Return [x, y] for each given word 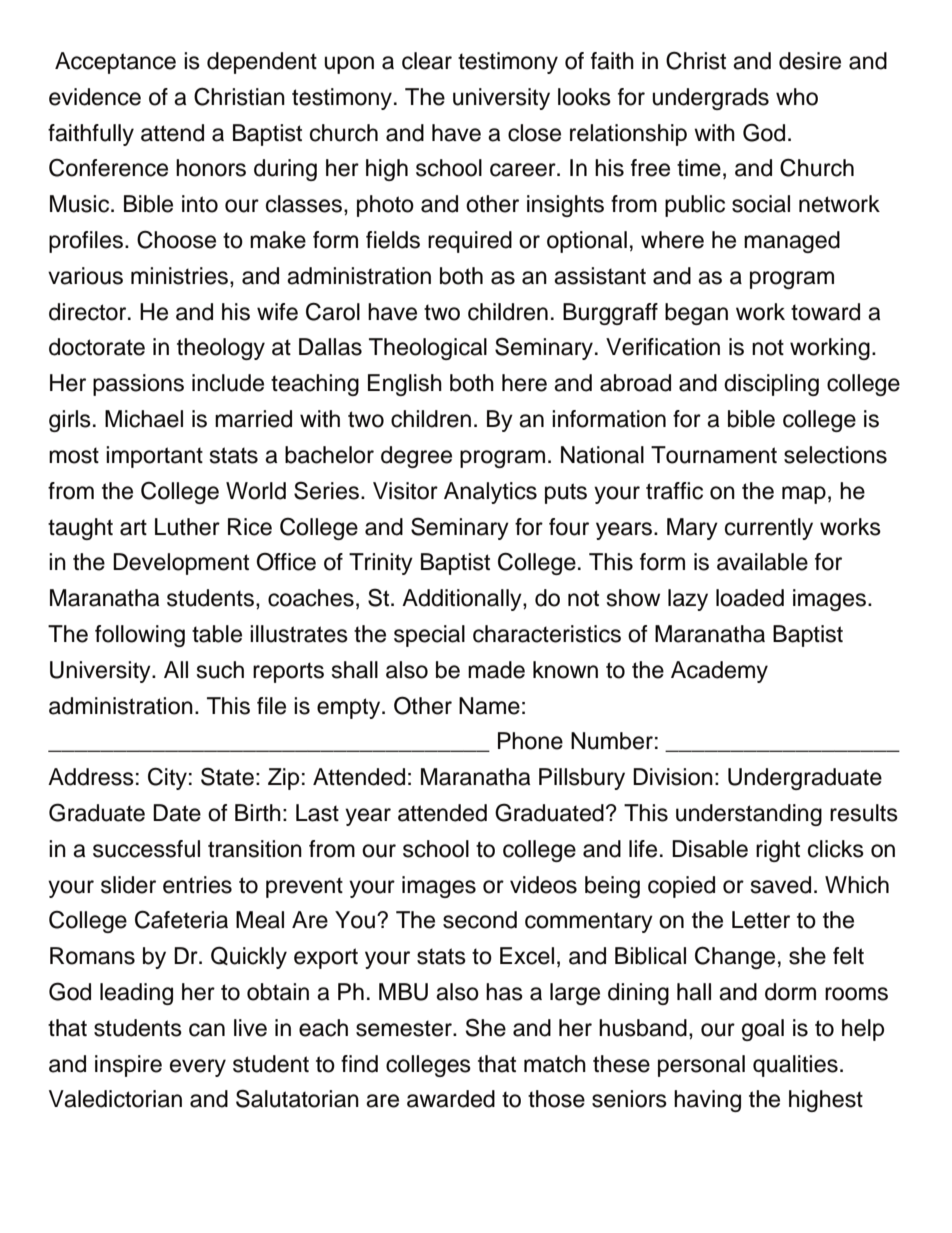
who [797, 97]
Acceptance [115, 63]
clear [427, 61]
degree [416, 457]
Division [673, 777]
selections [835, 455]
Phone [530, 741]
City [167, 778]
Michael [144, 419]
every [198, 1068]
